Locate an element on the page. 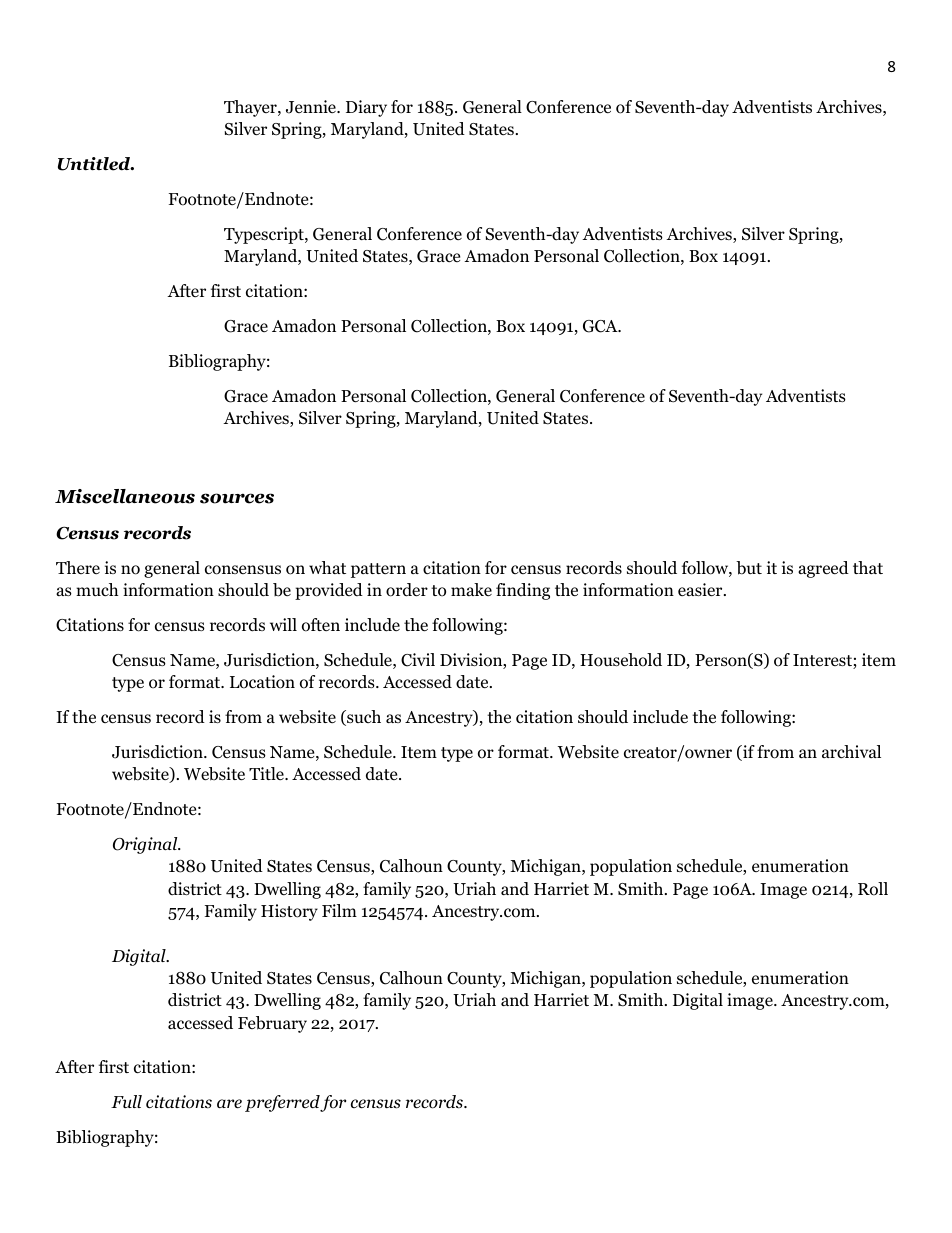 The height and width of the image is (1233, 952). Diary is located at coordinates (366, 108).
